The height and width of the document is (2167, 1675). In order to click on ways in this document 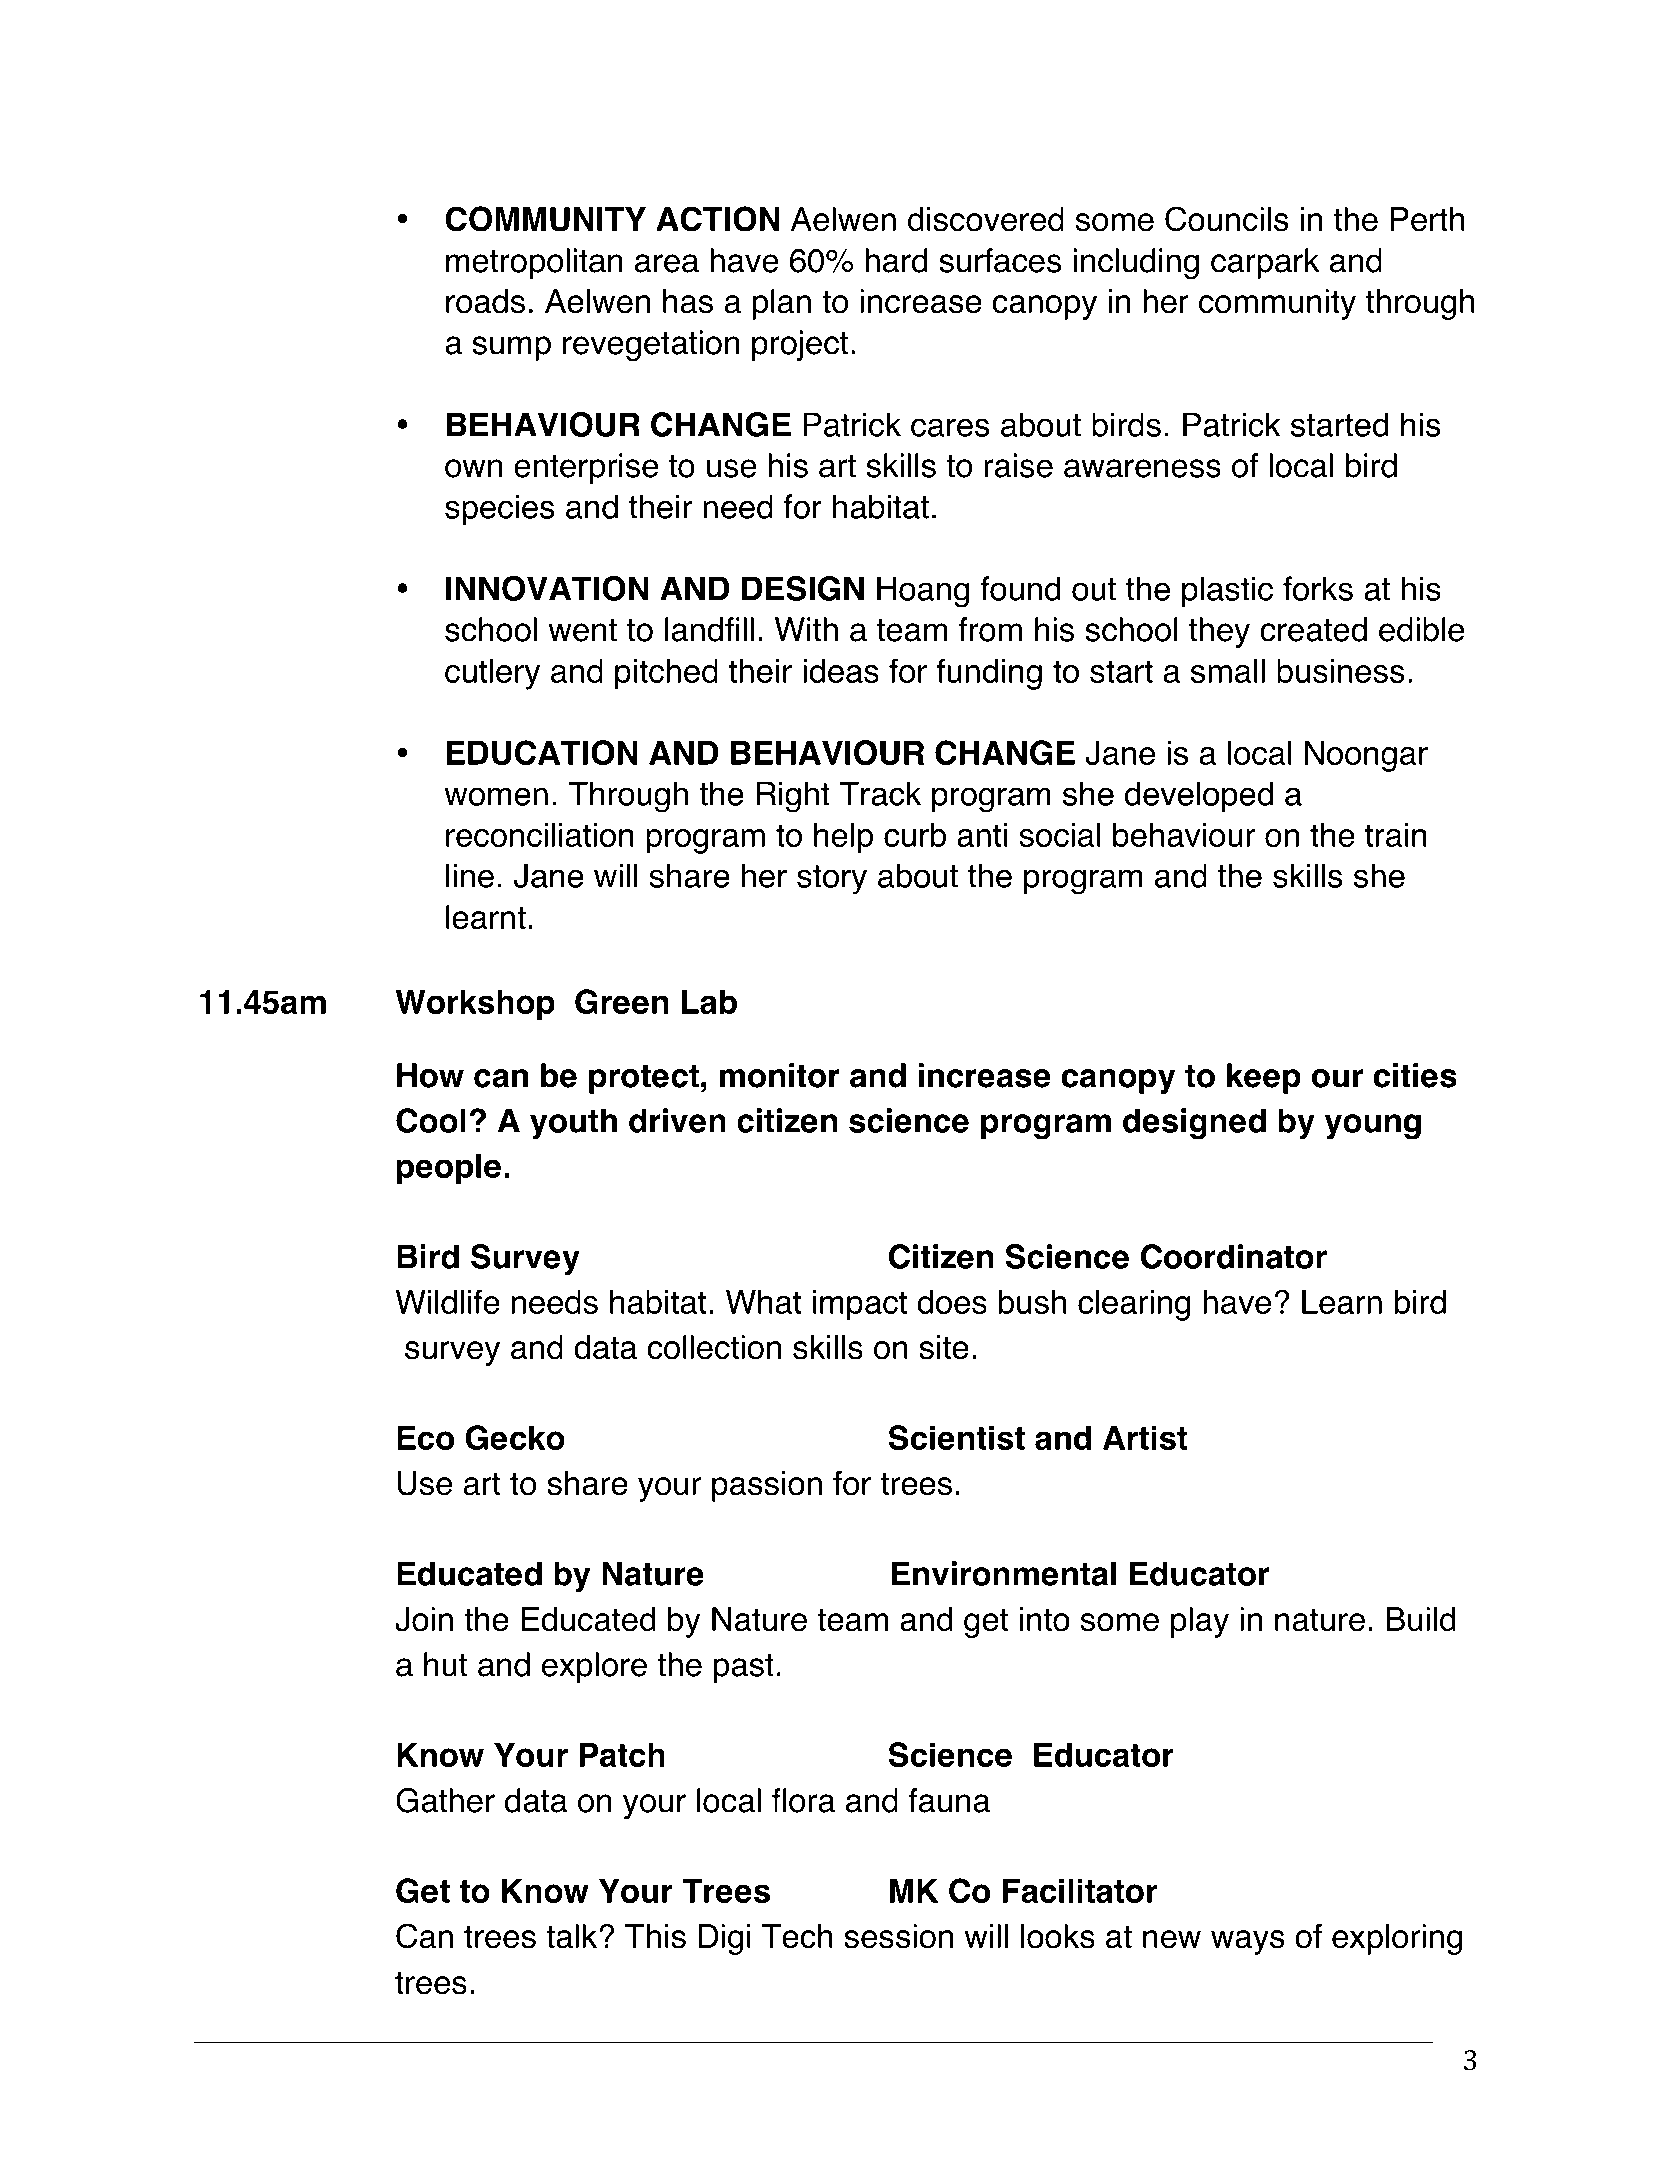, I will do `click(1248, 1942)`.
